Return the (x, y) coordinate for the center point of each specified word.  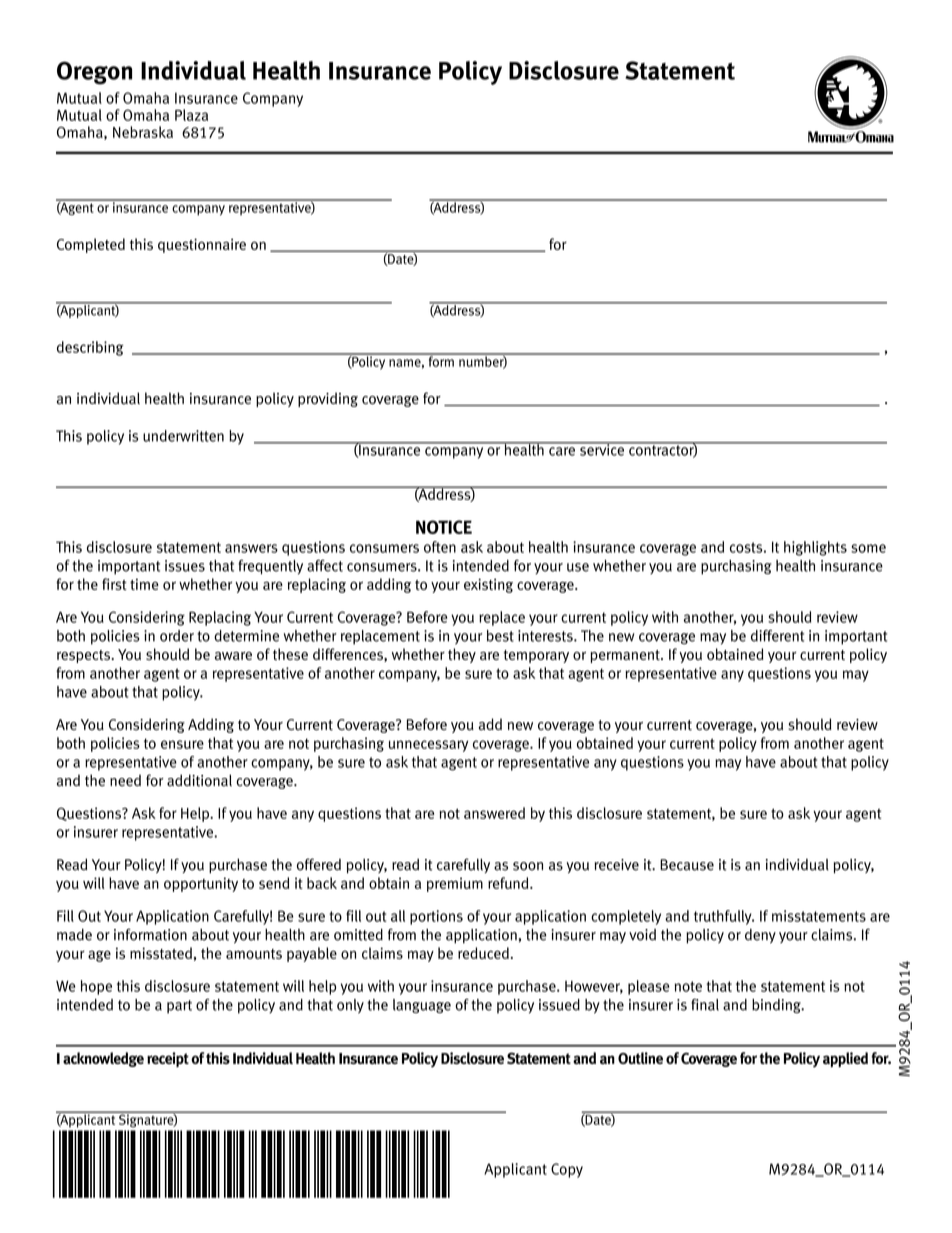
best (500, 636)
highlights (815, 548)
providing (328, 399)
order (177, 636)
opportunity (201, 884)
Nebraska (143, 132)
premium (455, 884)
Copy (567, 1170)
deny (760, 936)
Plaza (191, 115)
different (777, 636)
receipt (168, 1059)
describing (90, 348)
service (602, 449)
